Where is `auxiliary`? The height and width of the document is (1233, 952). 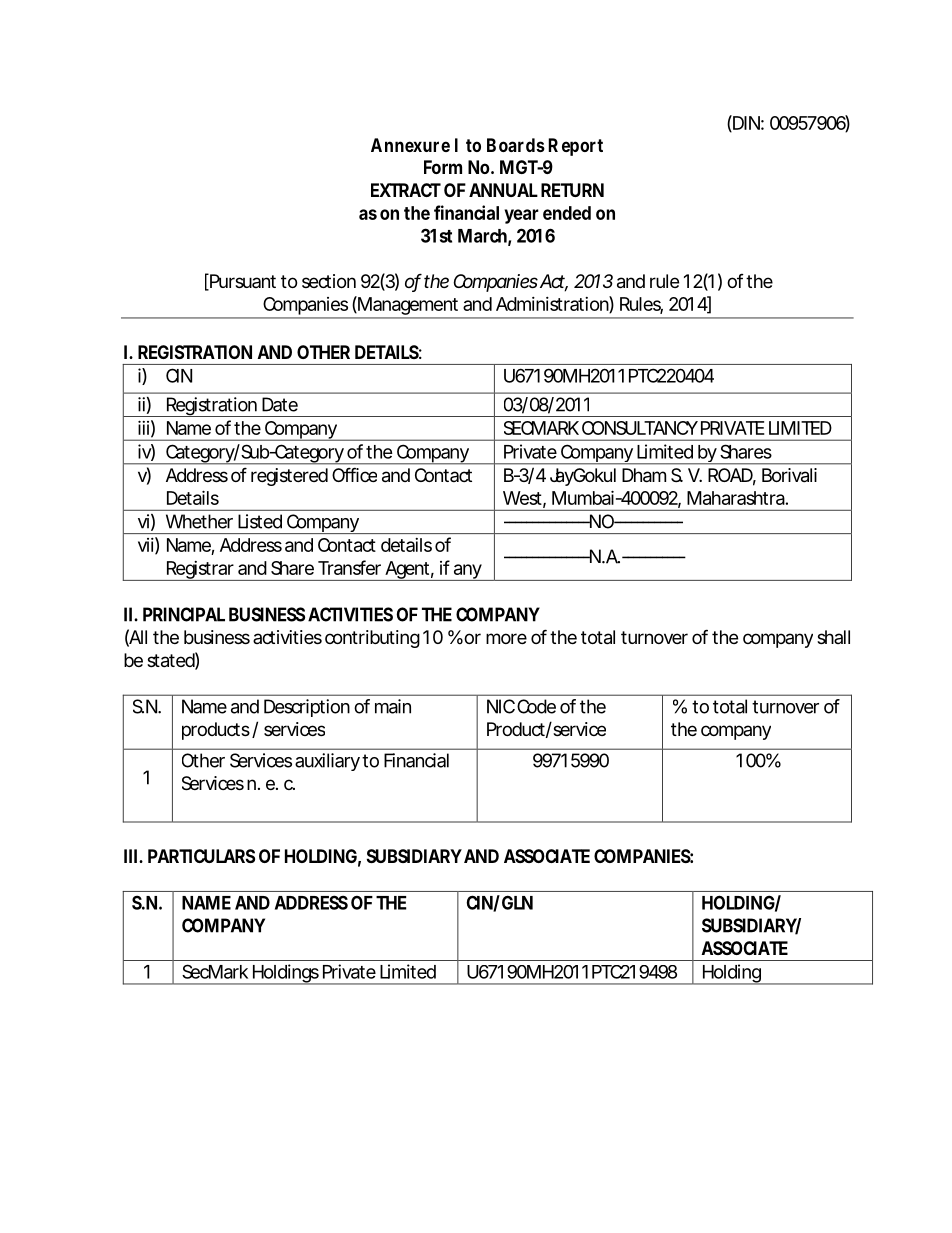 auxiliary is located at coordinates (329, 762).
